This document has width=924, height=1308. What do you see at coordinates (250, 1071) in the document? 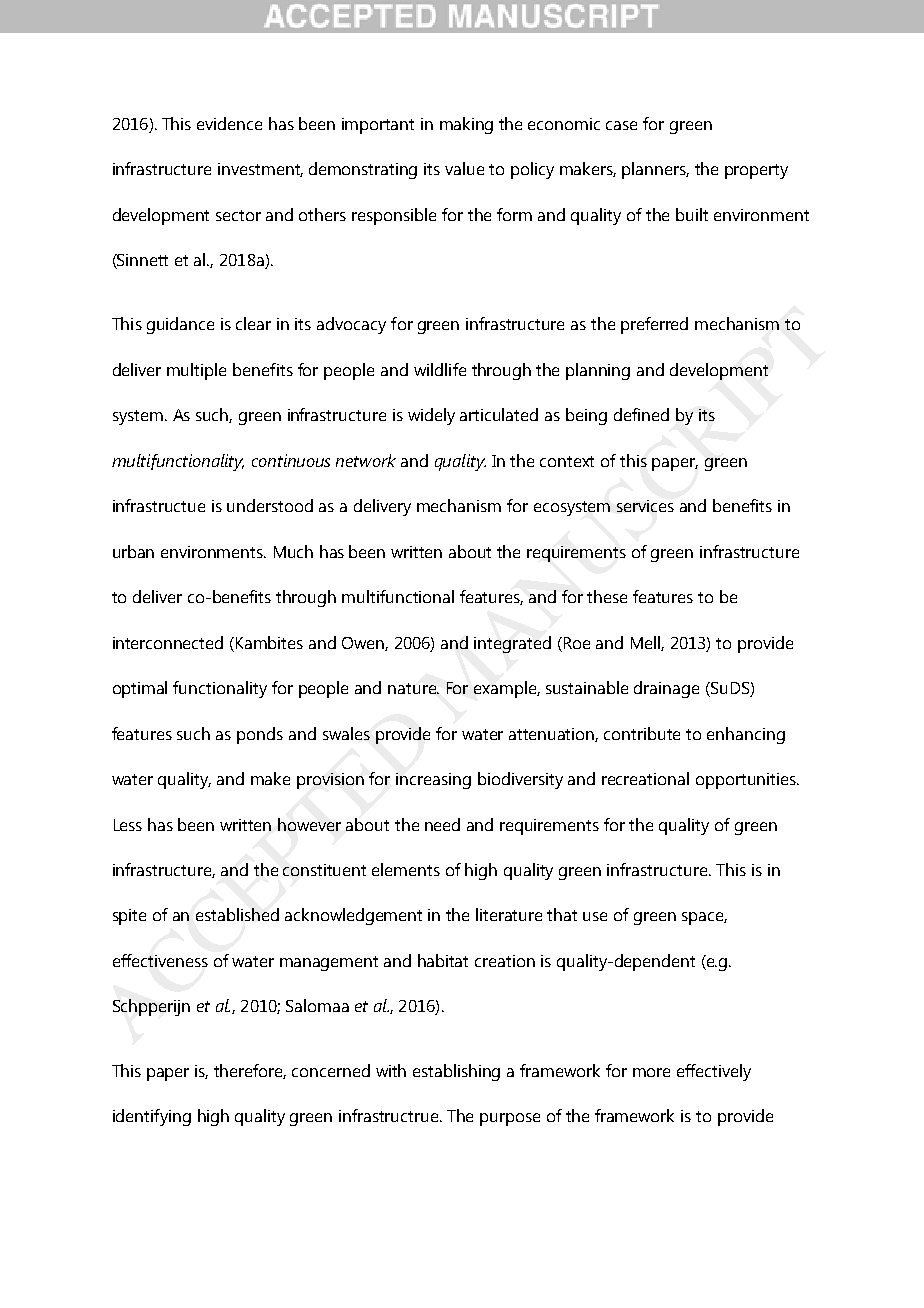
I see `therefore` at bounding box center [250, 1071].
